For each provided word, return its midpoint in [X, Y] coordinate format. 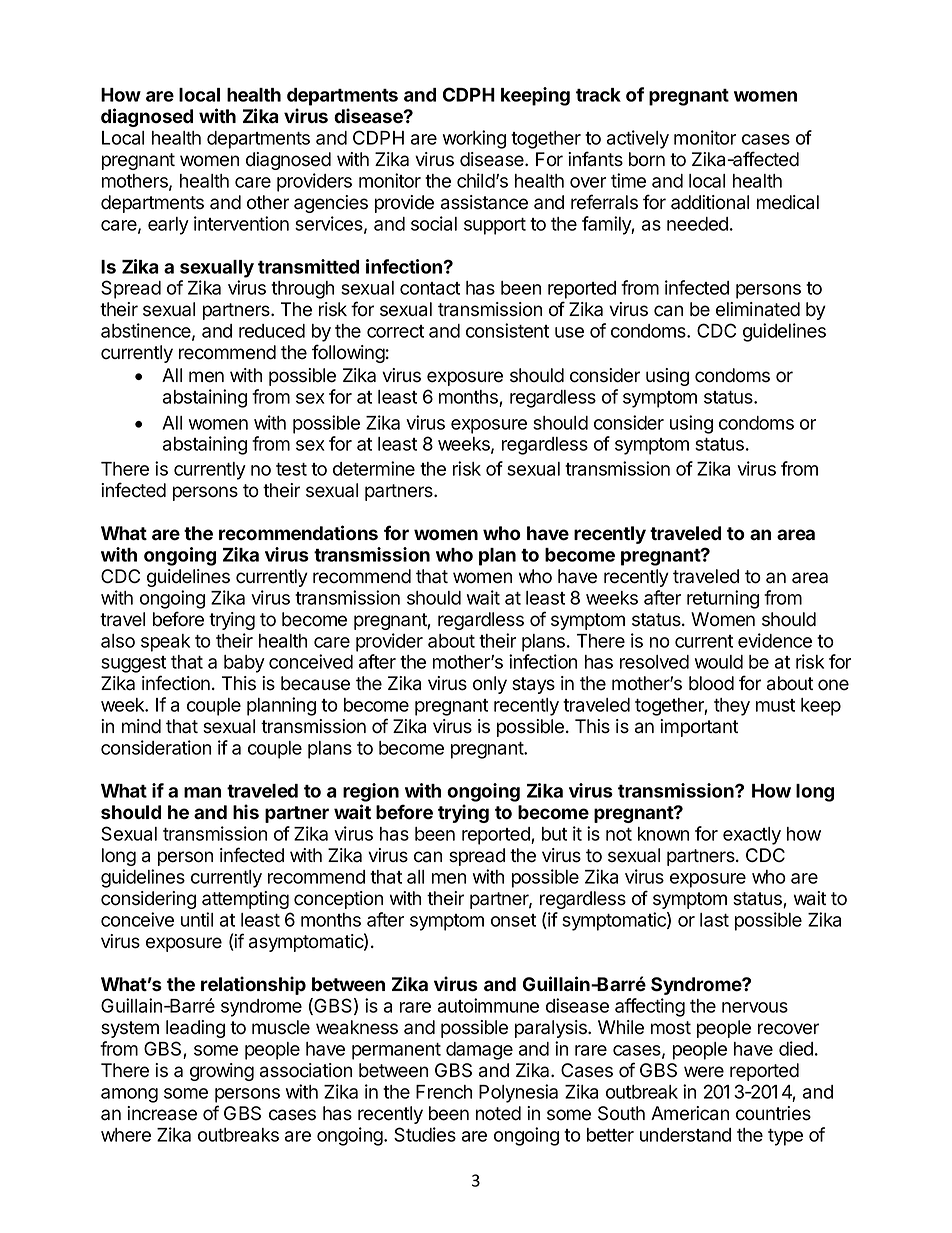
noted [498, 1113]
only [490, 685]
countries [773, 1113]
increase [162, 1113]
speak [165, 643]
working [474, 139]
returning [723, 599]
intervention [241, 223]
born [647, 159]
